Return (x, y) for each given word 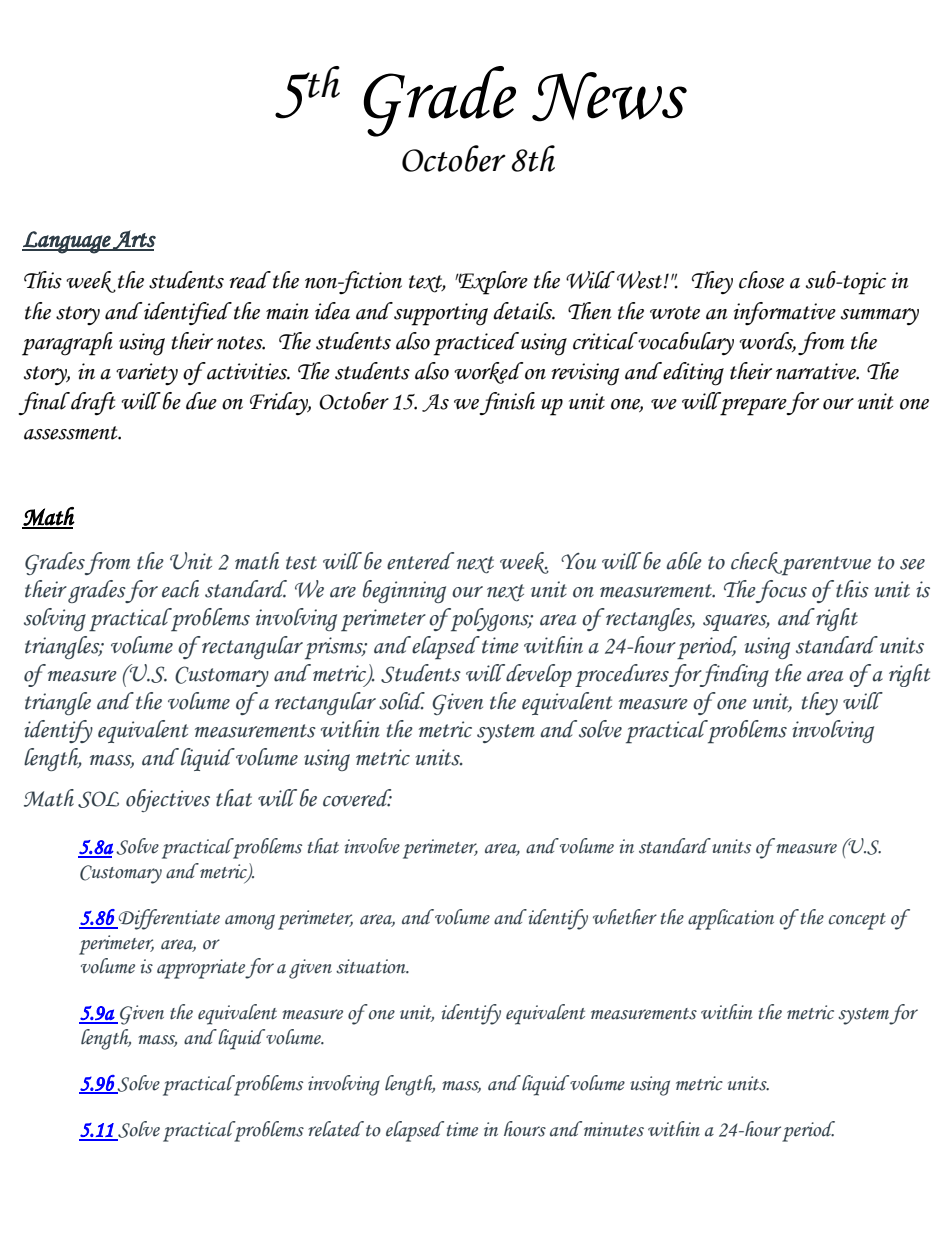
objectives (168, 800)
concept (857, 921)
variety (147, 374)
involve (372, 846)
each (180, 589)
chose (761, 280)
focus (781, 591)
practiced (476, 344)
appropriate (201, 969)
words (767, 342)
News (609, 97)
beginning (404, 591)
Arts (133, 240)
